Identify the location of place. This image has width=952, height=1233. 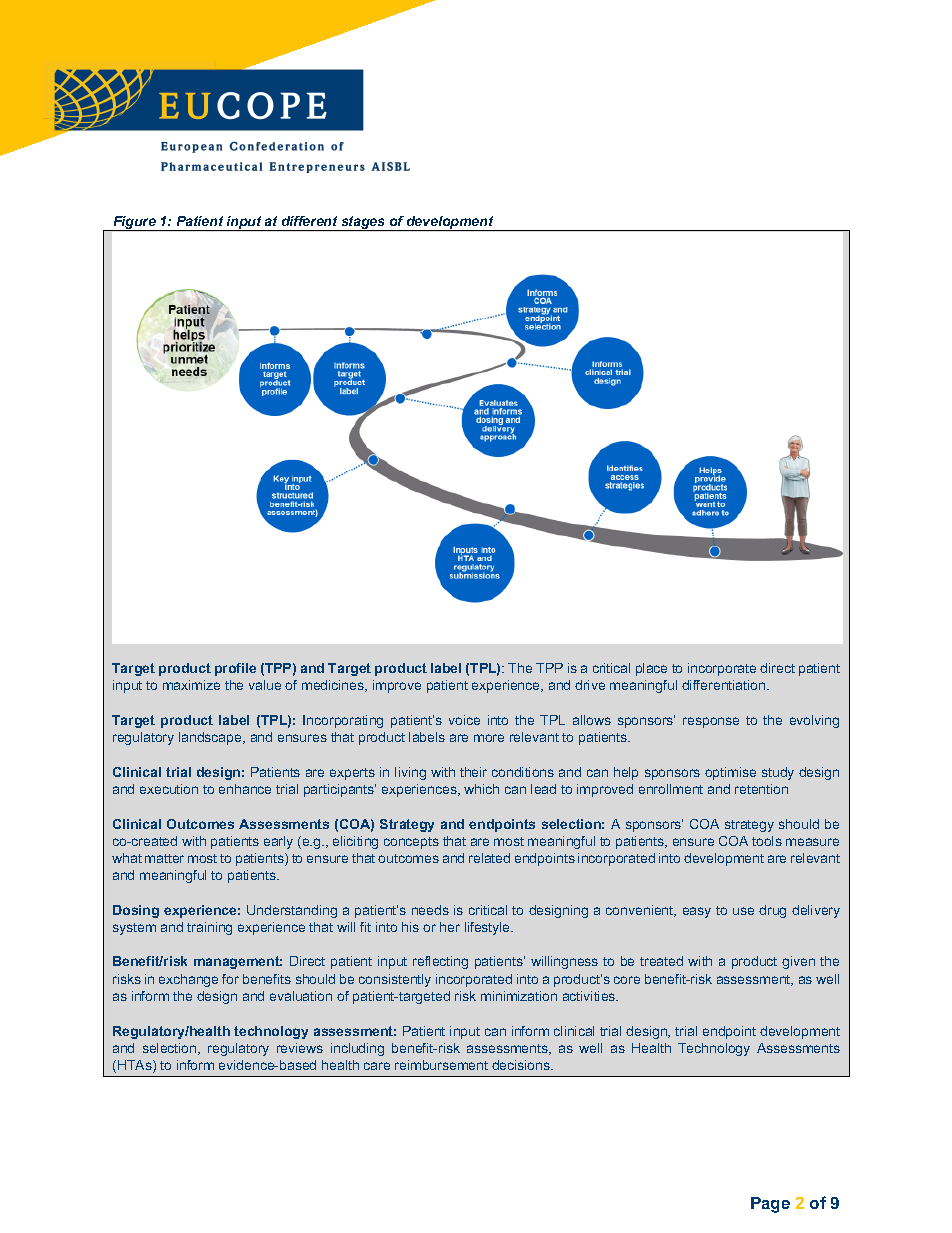
(651, 669).
